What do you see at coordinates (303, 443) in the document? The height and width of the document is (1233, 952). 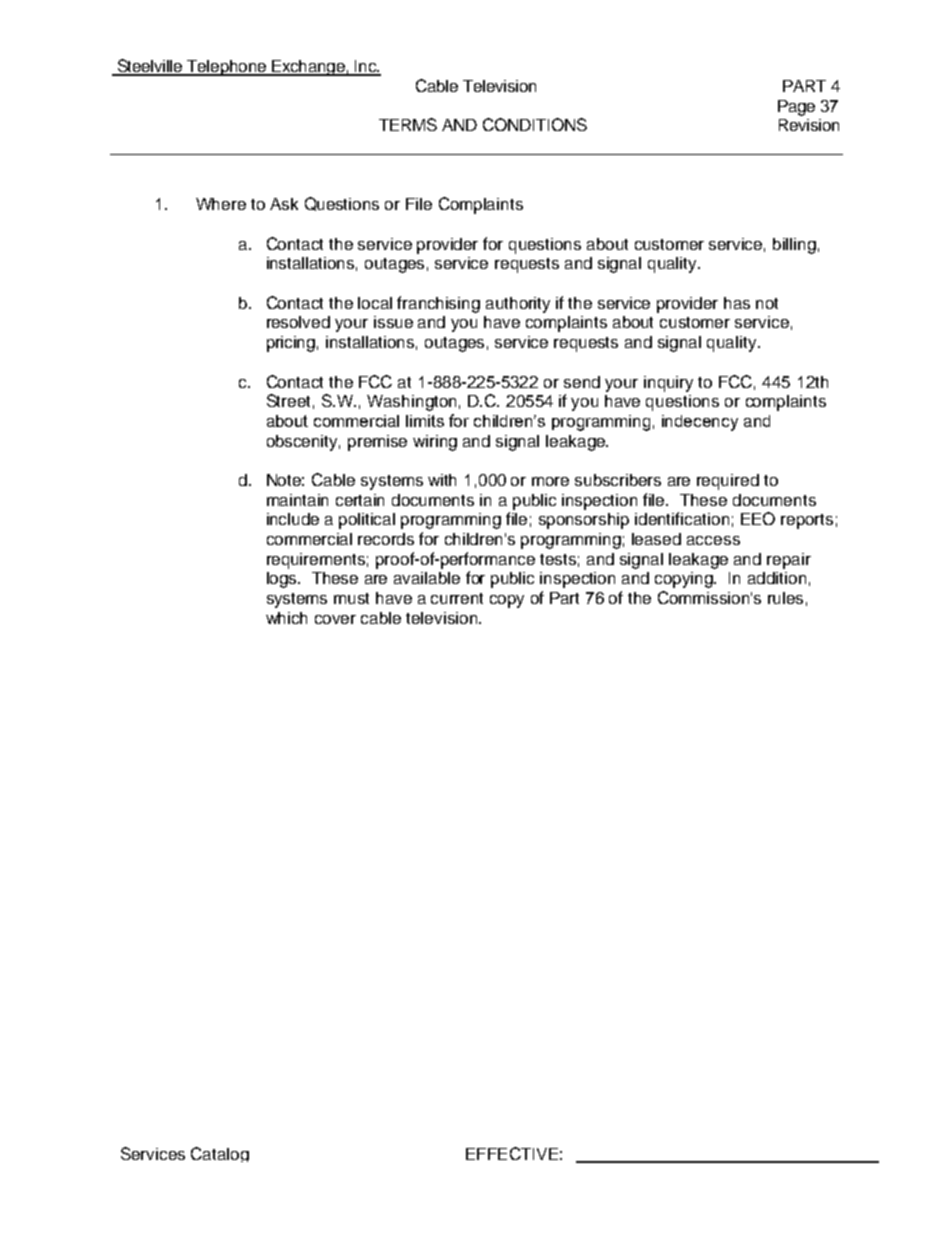 I see `obscenity` at bounding box center [303, 443].
